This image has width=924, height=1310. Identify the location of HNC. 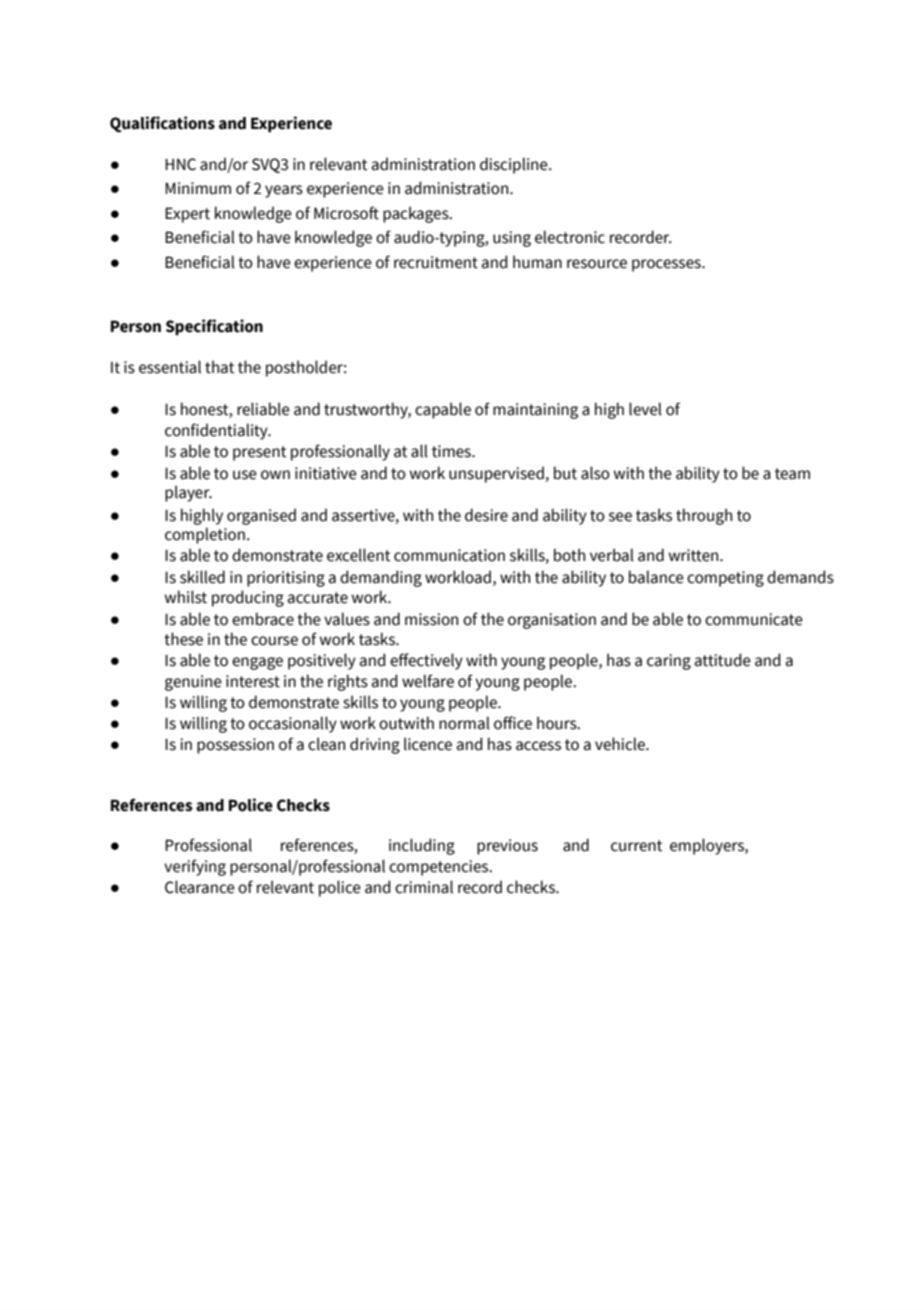
(180, 164).
